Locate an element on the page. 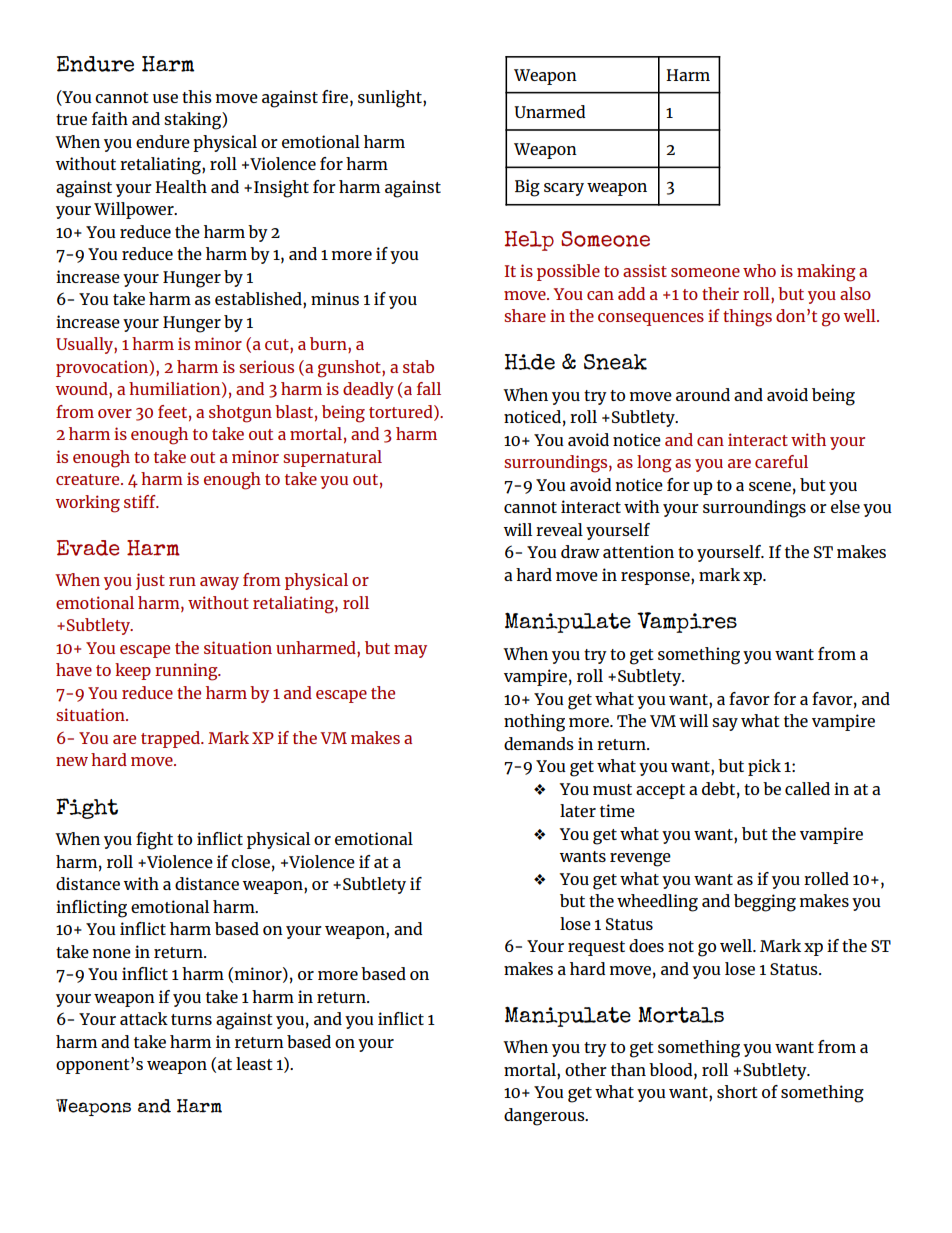  over is located at coordinates (115, 413).
